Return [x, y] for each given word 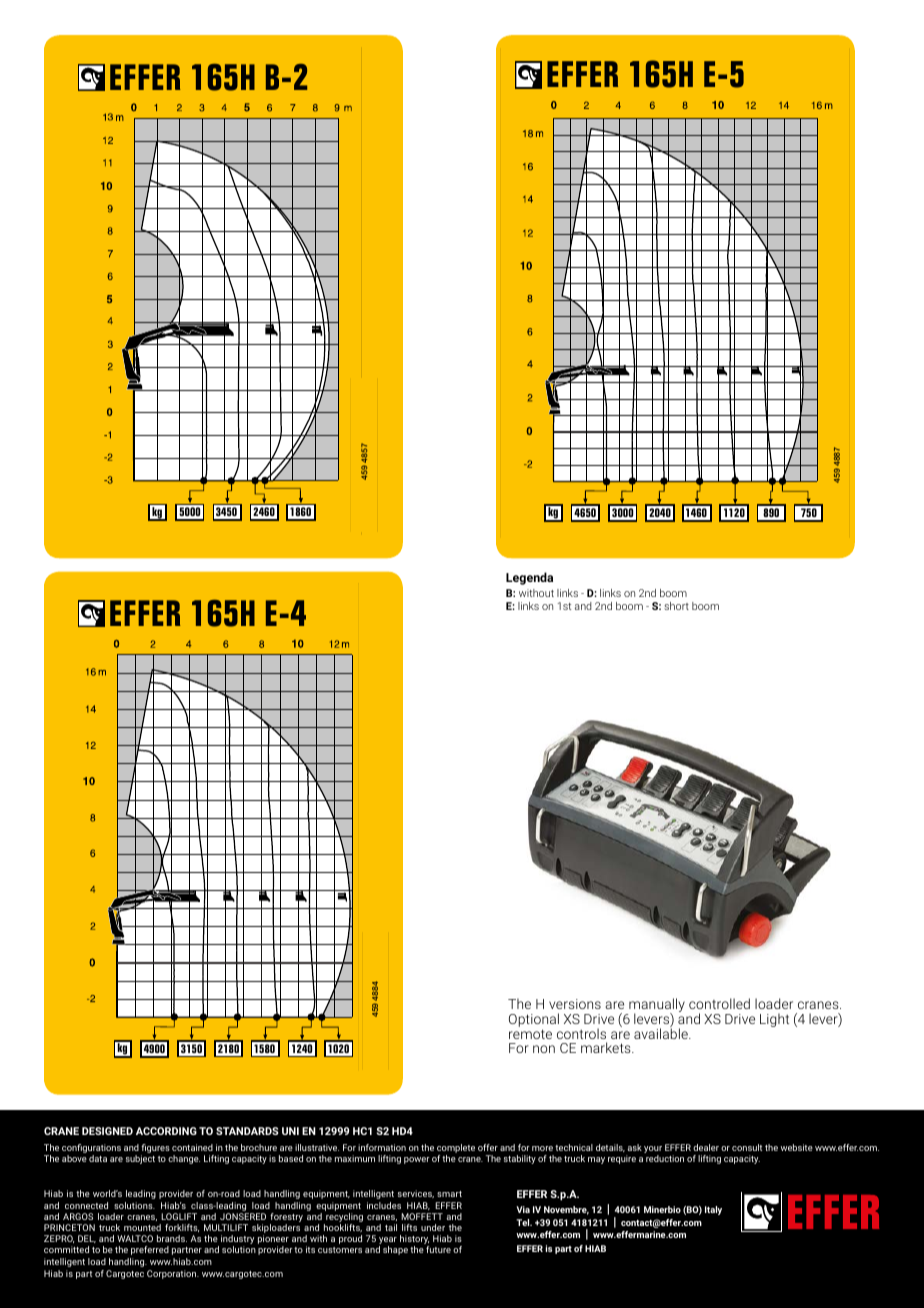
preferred [150, 1250]
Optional [534, 1021]
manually [656, 1006]
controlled [719, 1003]
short [676, 606]
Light [774, 1020]
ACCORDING [166, 1131]
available [662, 1032]
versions [575, 1004]
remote [530, 1034]
